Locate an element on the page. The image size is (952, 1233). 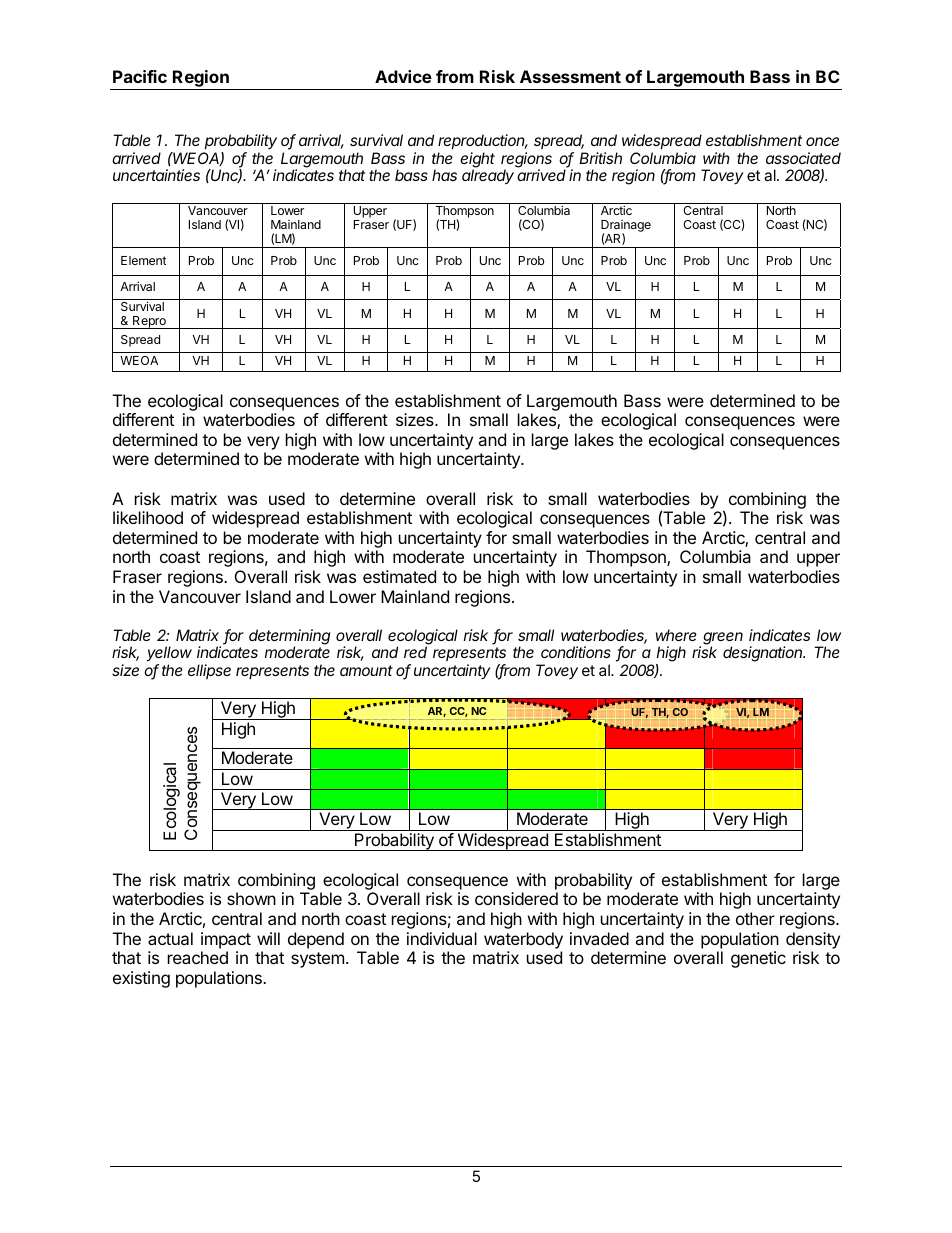
individual is located at coordinates (442, 938).
